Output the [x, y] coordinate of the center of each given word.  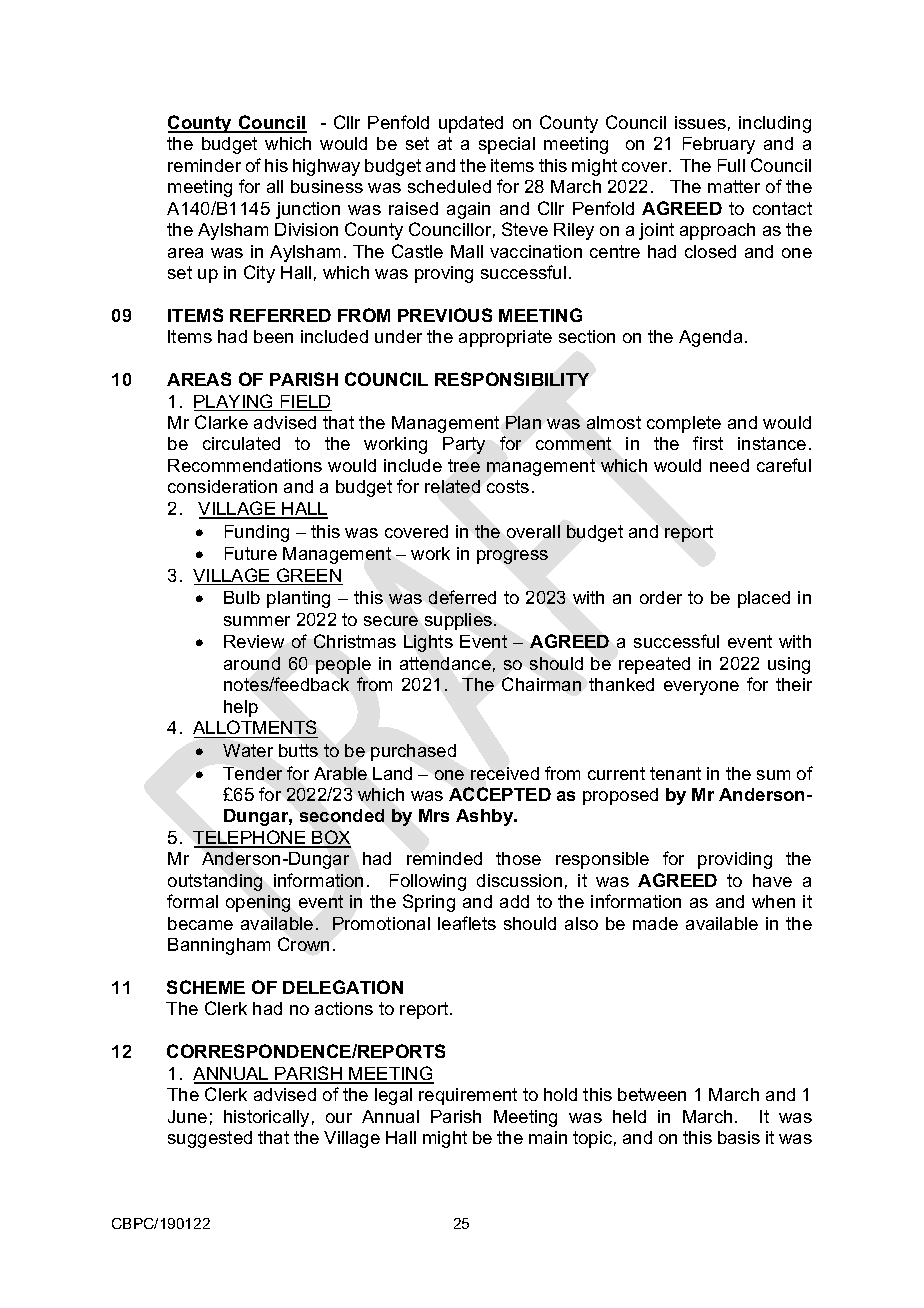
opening [258, 903]
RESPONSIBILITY [512, 379]
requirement [468, 1096]
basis [739, 1137]
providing [735, 860]
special [507, 145]
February [719, 145]
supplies [460, 621]
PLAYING [235, 402]
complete [684, 424]
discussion [519, 880]
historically [266, 1118]
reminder [204, 165]
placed [764, 599]
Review [254, 641]
